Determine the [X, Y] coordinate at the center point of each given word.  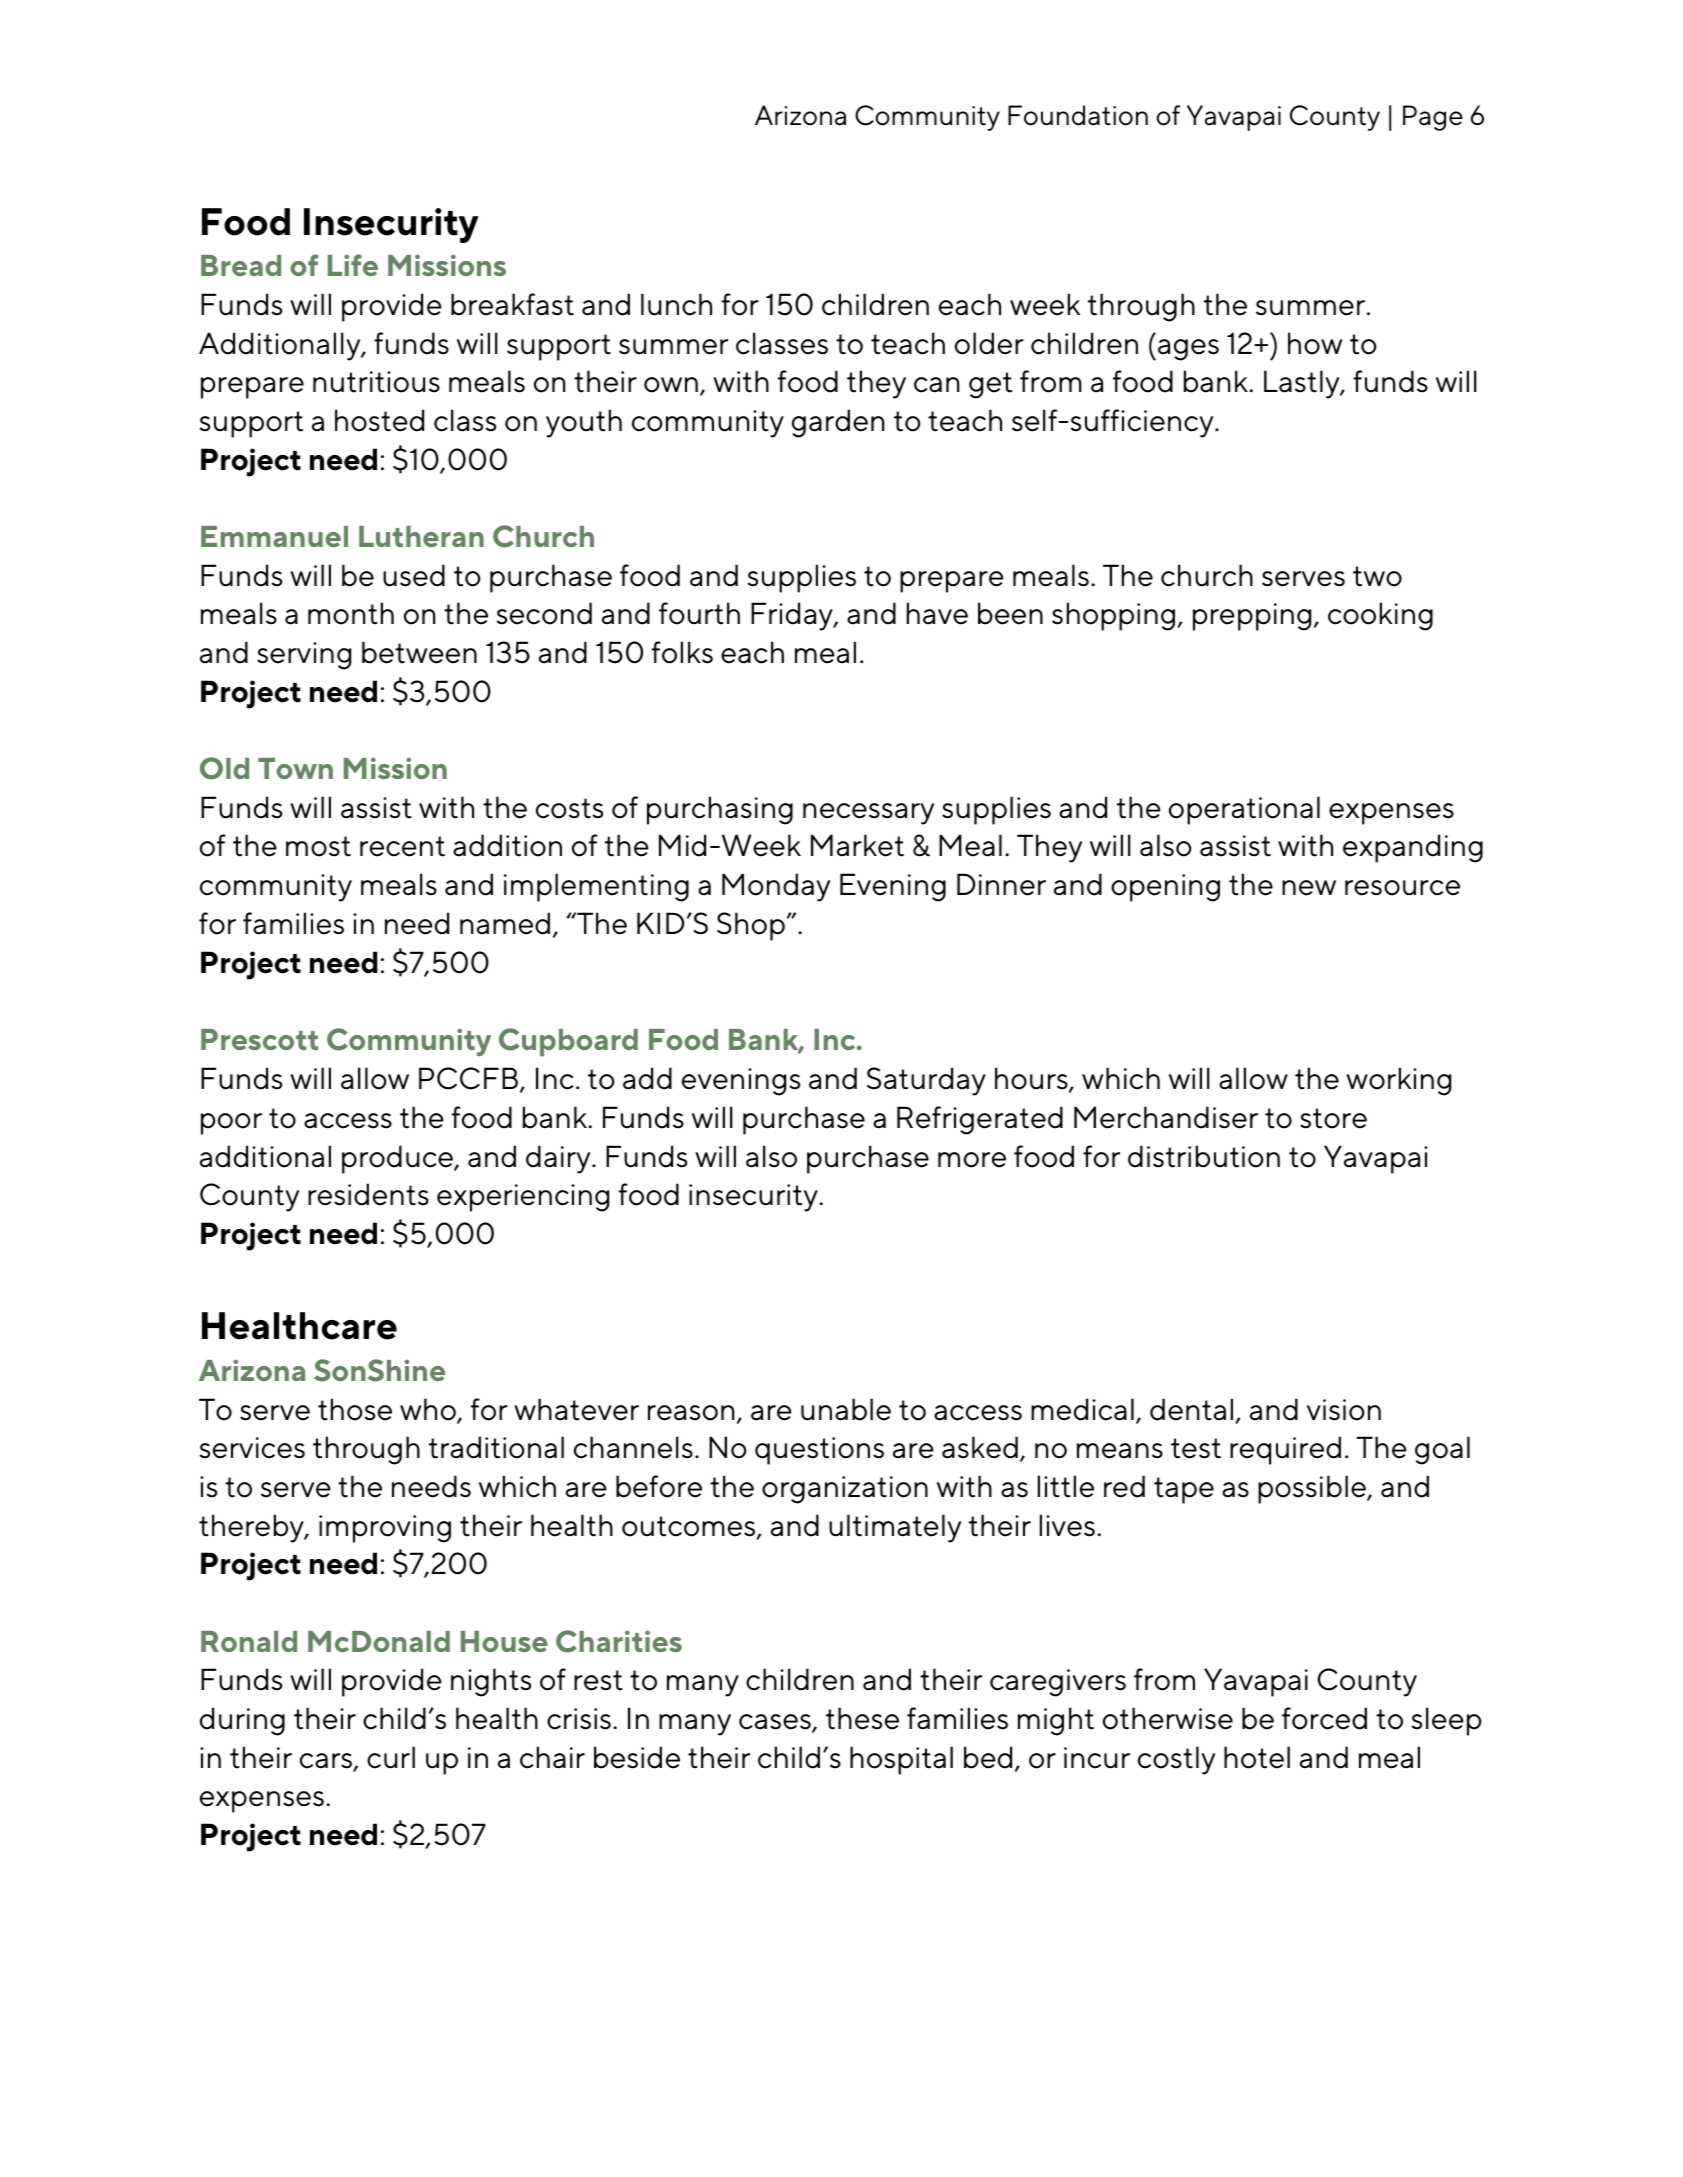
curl [391, 1757]
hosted [379, 420]
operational [1244, 810]
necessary [868, 814]
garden [838, 423]
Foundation [1078, 115]
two [1377, 576]
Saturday [926, 1081]
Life [353, 265]
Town [295, 768]
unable [846, 1409]
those [355, 1409]
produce [398, 1159]
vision [1344, 1410]
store [1333, 1118]
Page [1433, 118]
